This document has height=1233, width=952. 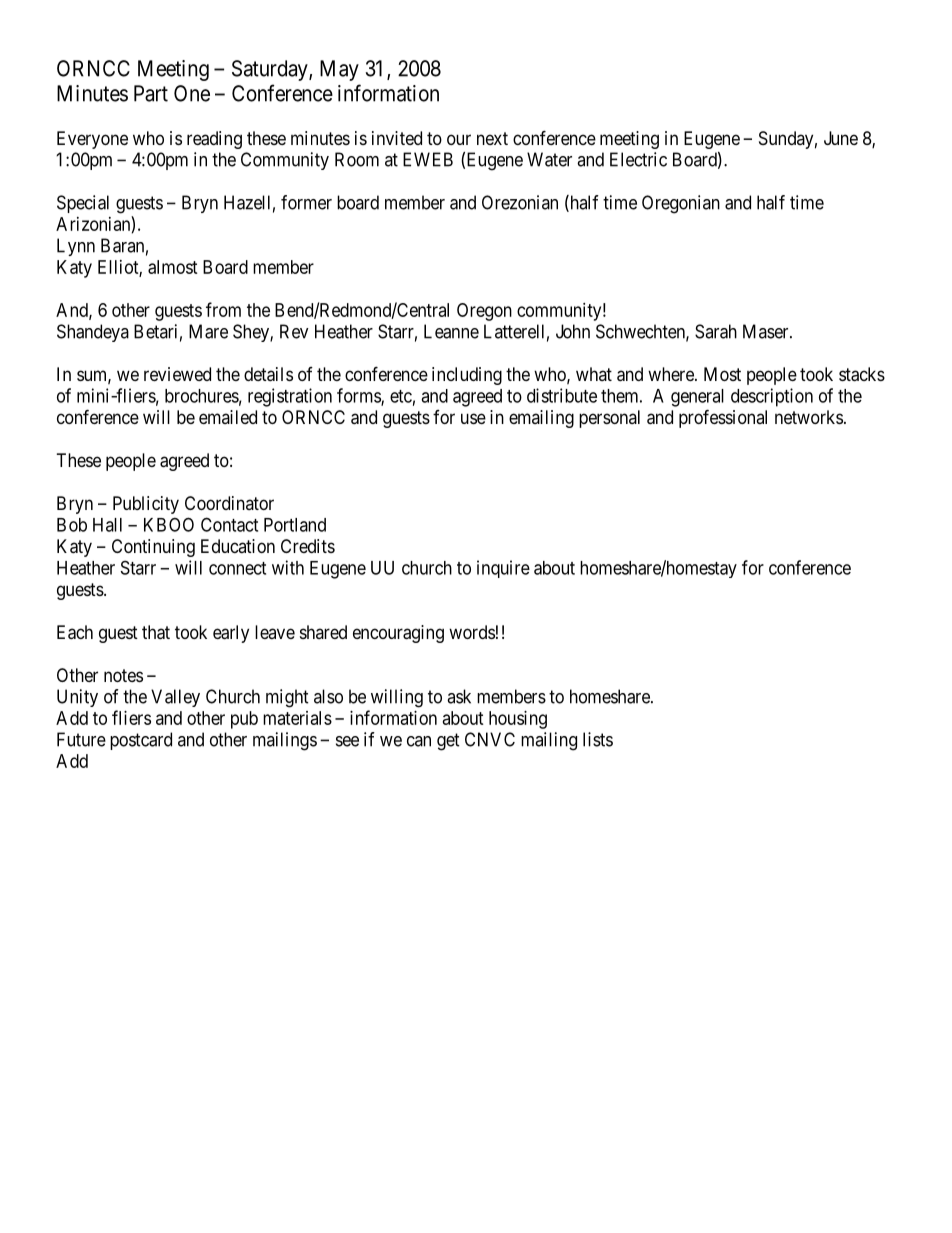 What do you see at coordinates (716, 331) in the document?
I see `Sarah` at bounding box center [716, 331].
